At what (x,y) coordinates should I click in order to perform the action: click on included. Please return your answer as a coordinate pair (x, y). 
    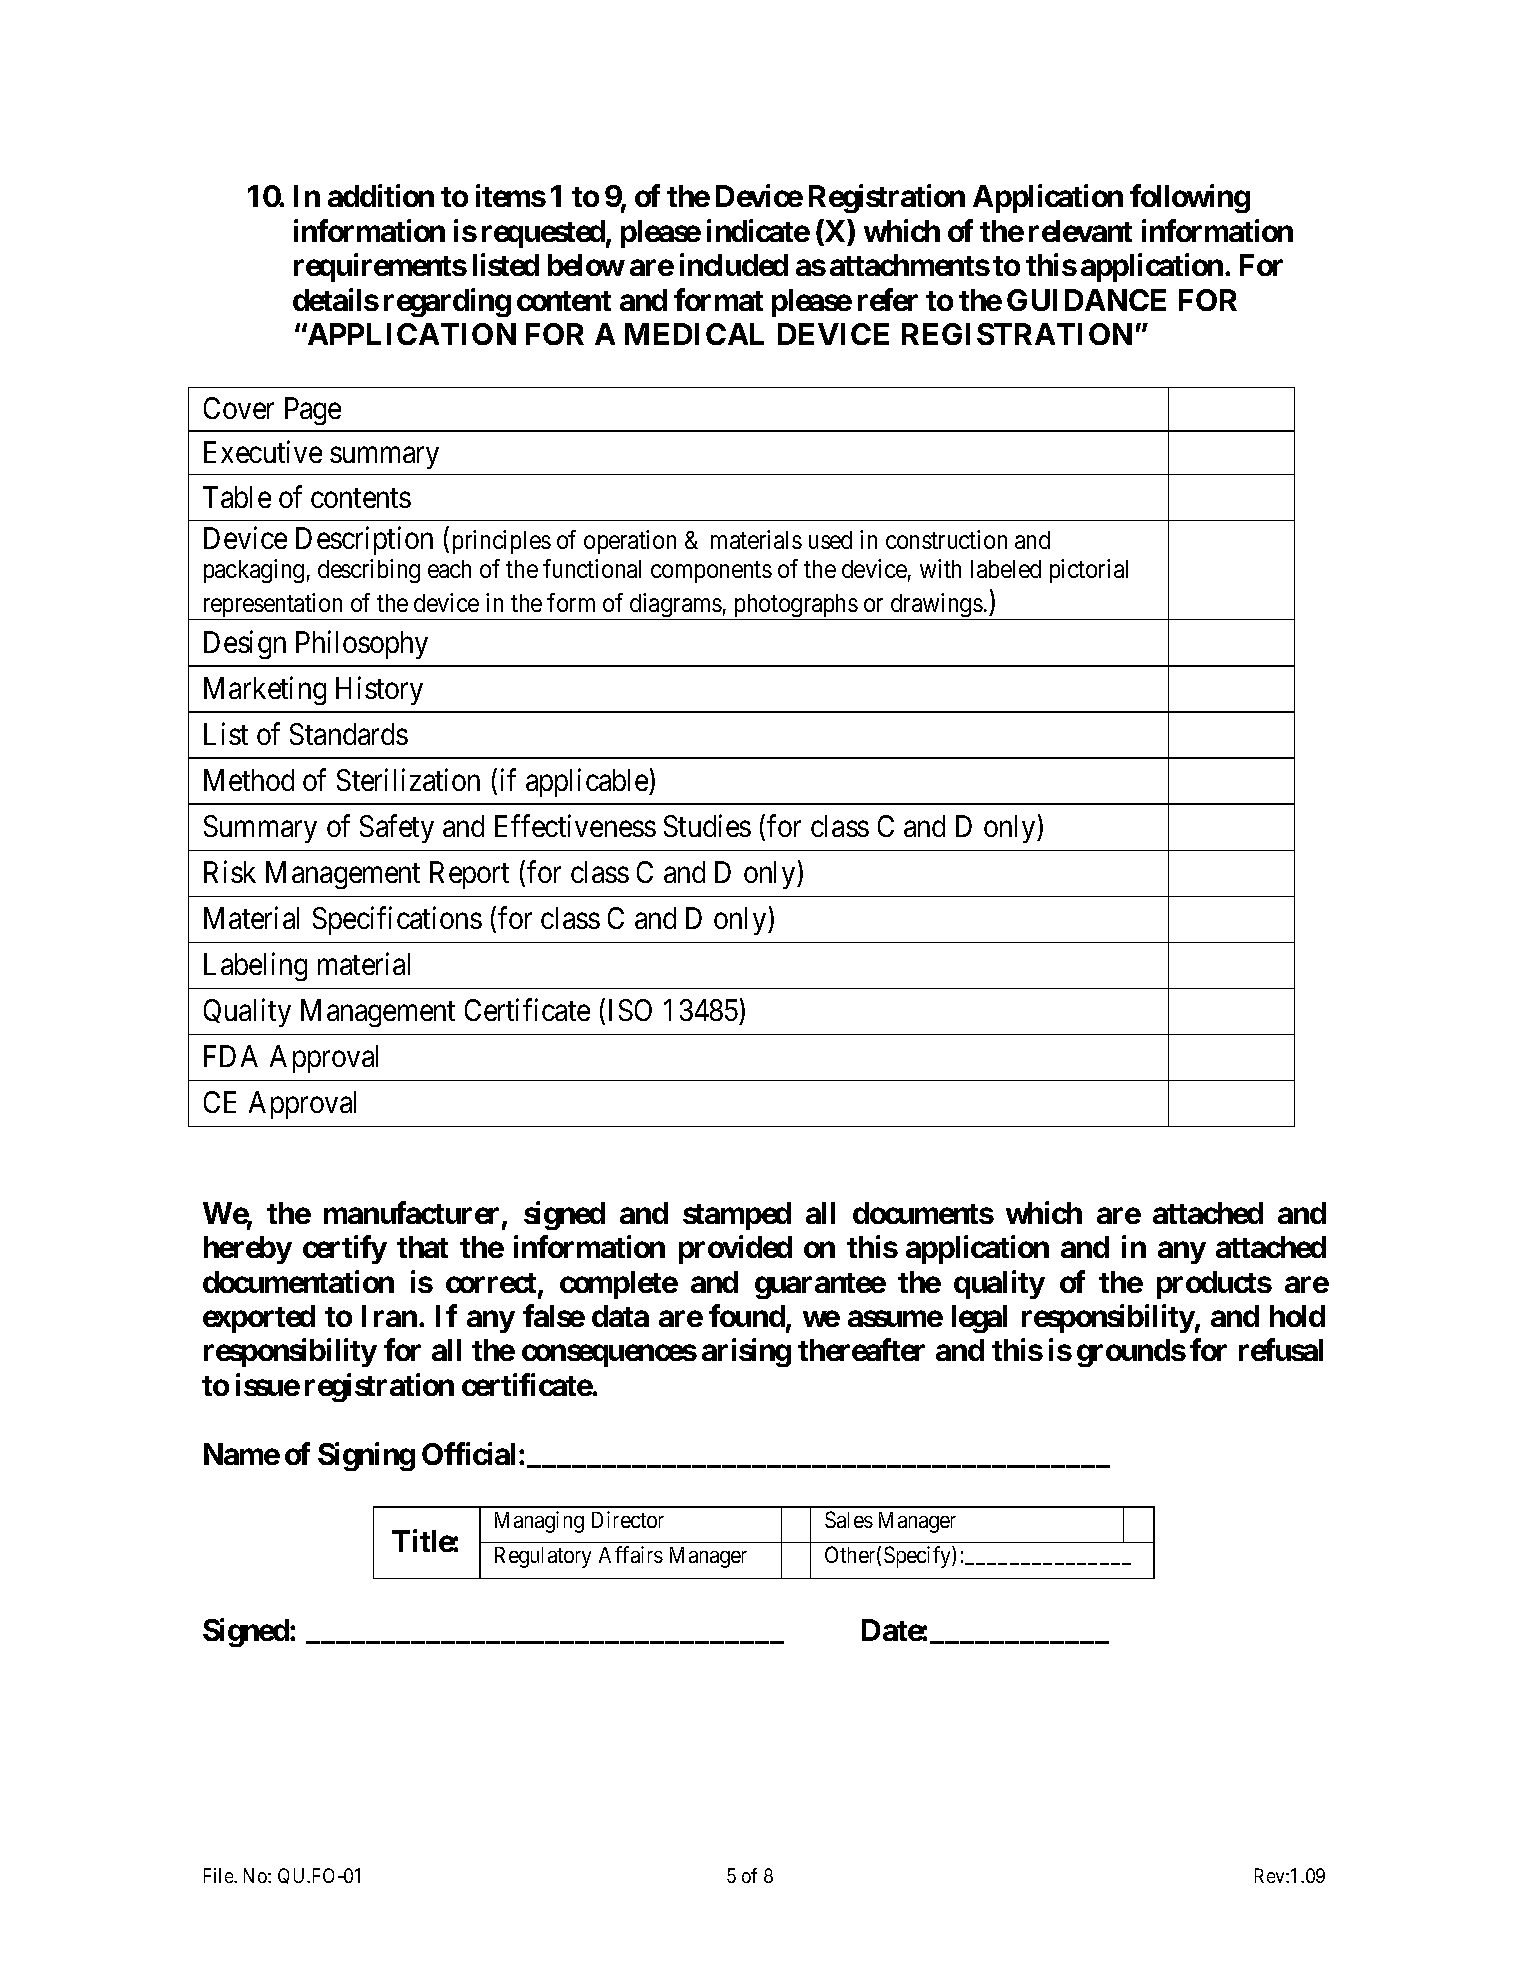
    Looking at the image, I should click on (734, 264).
